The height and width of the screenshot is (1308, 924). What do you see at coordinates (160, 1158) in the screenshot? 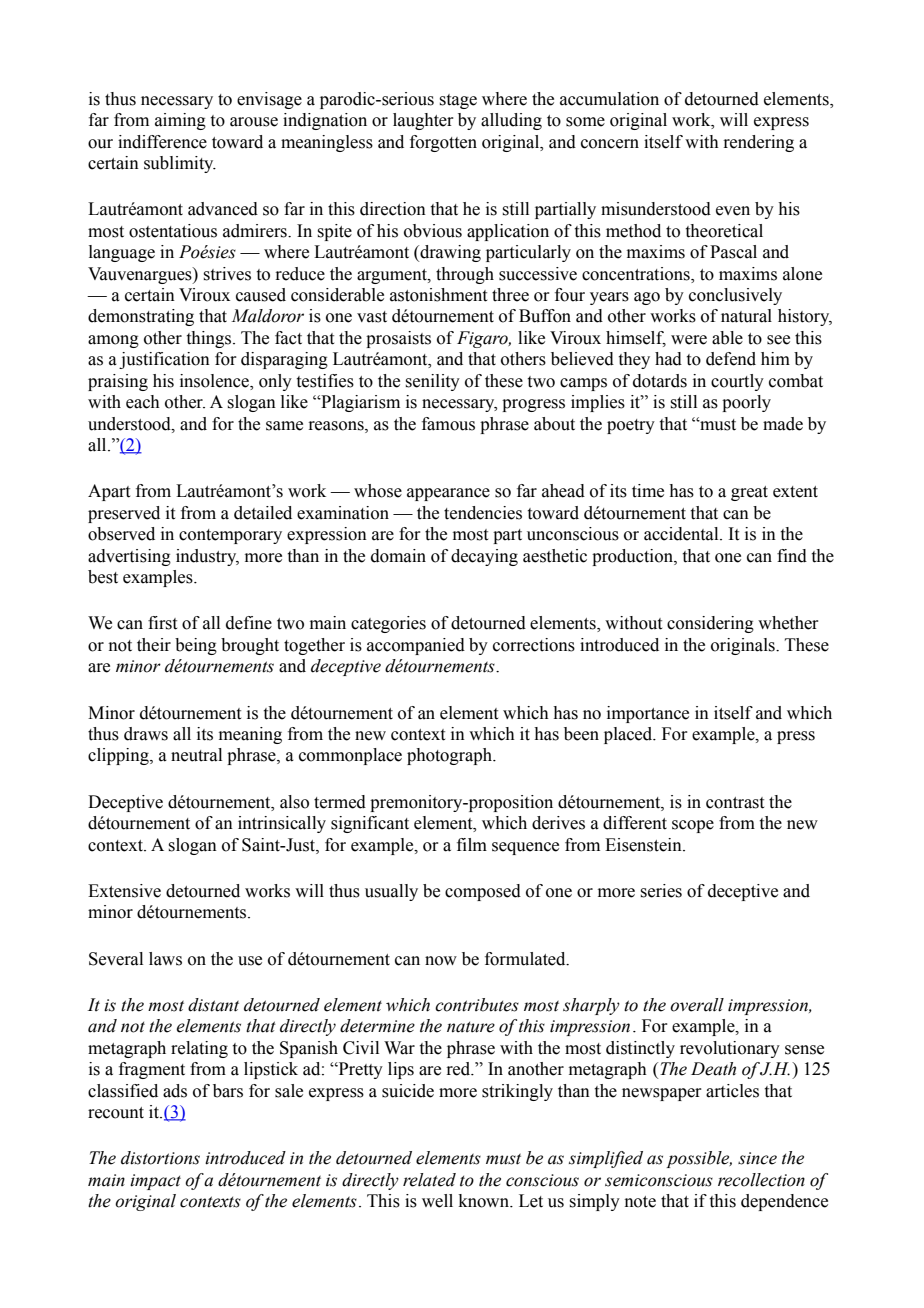
I see `distortions` at bounding box center [160, 1158].
